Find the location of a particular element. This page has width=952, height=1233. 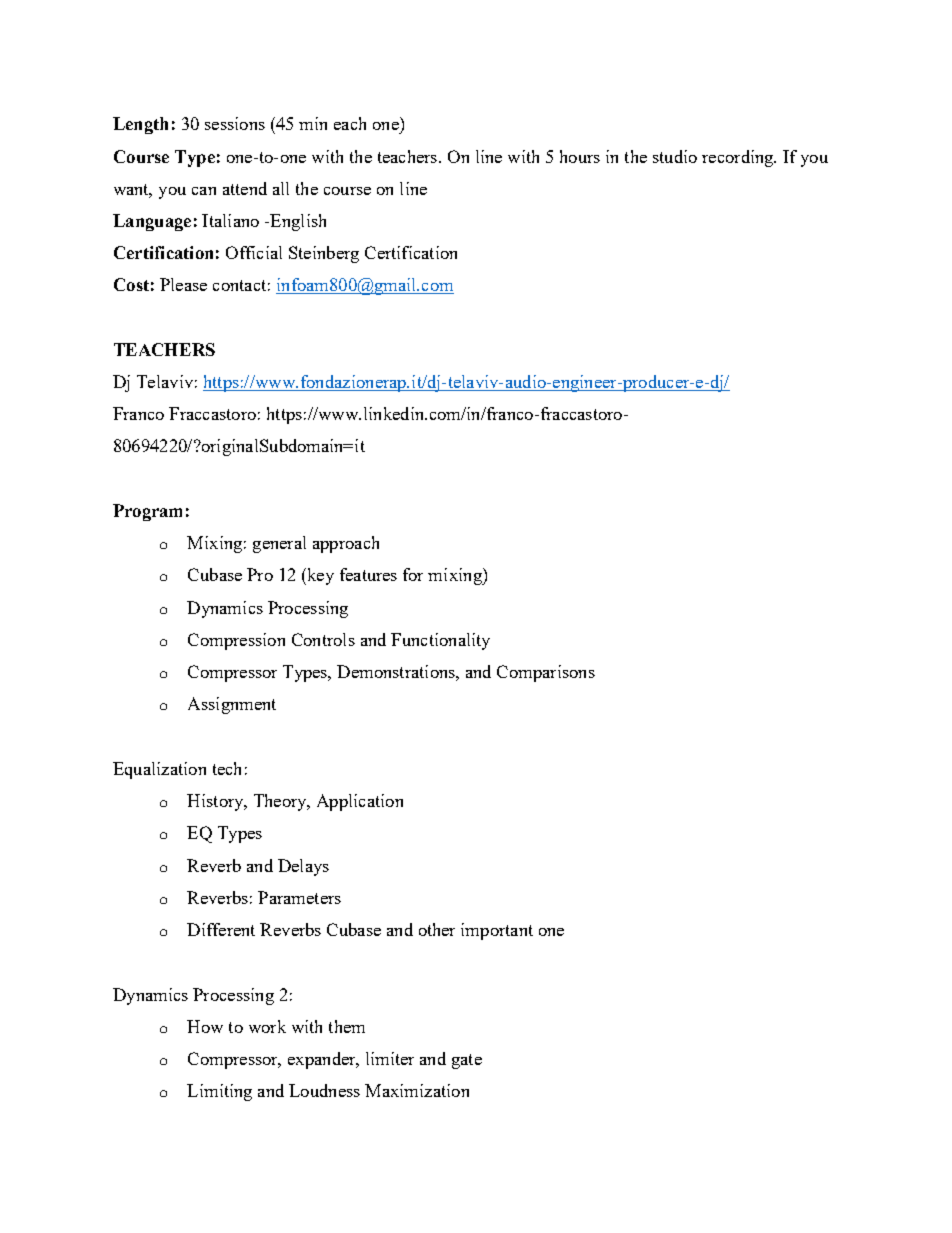

recording is located at coordinates (739, 158).
